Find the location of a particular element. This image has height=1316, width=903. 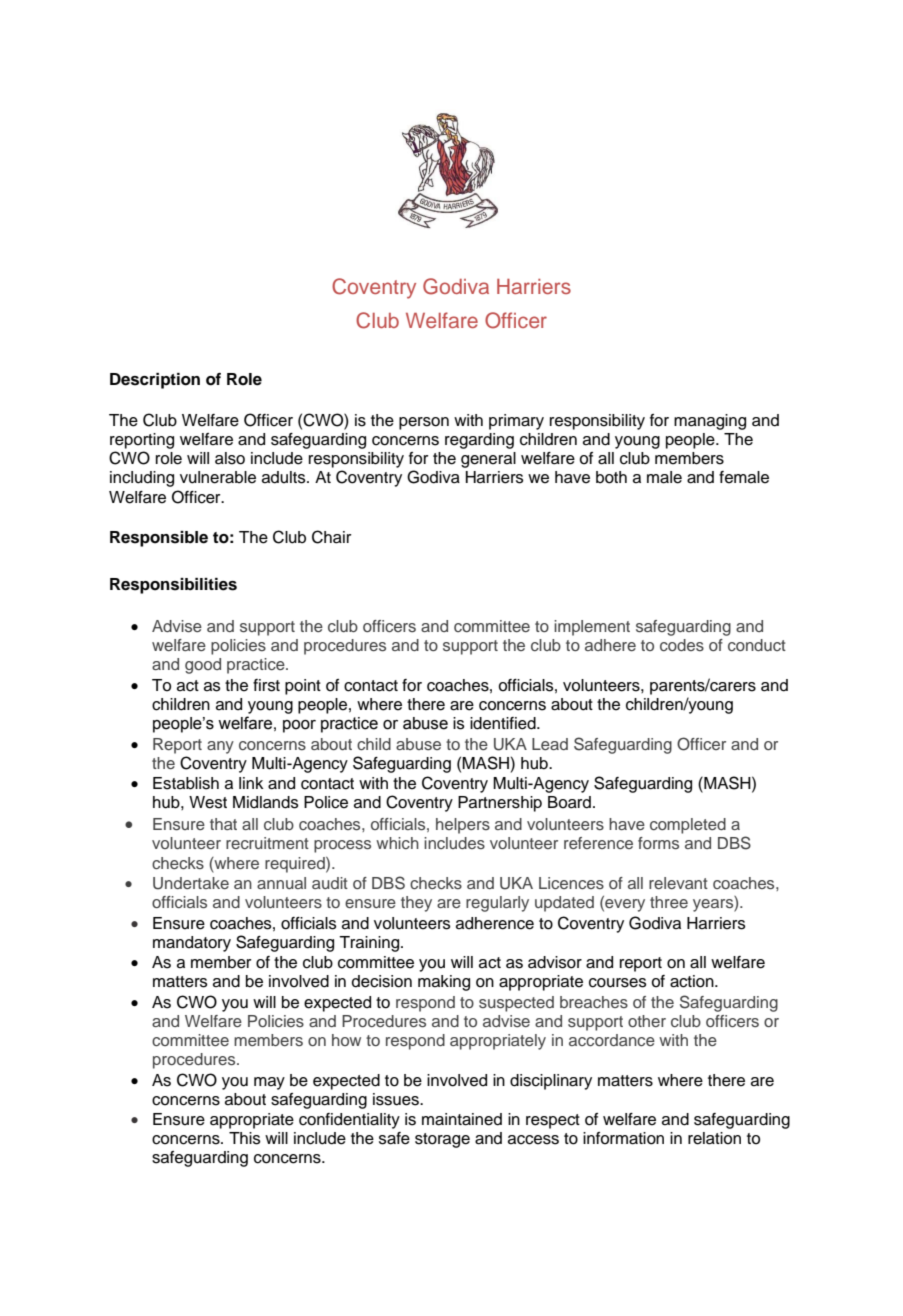

relation is located at coordinates (714, 1138).
